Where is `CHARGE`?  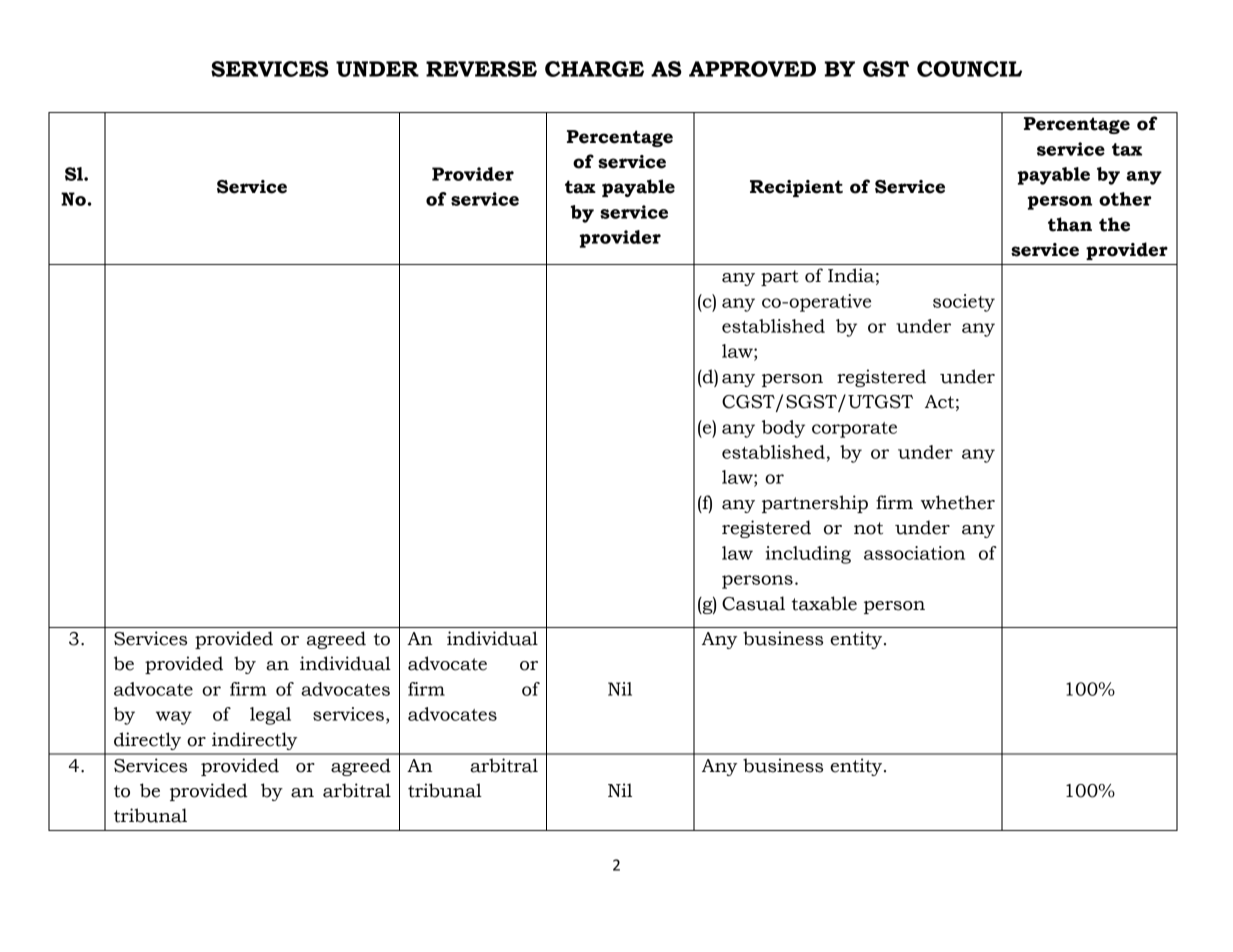 CHARGE is located at coordinates (594, 69).
